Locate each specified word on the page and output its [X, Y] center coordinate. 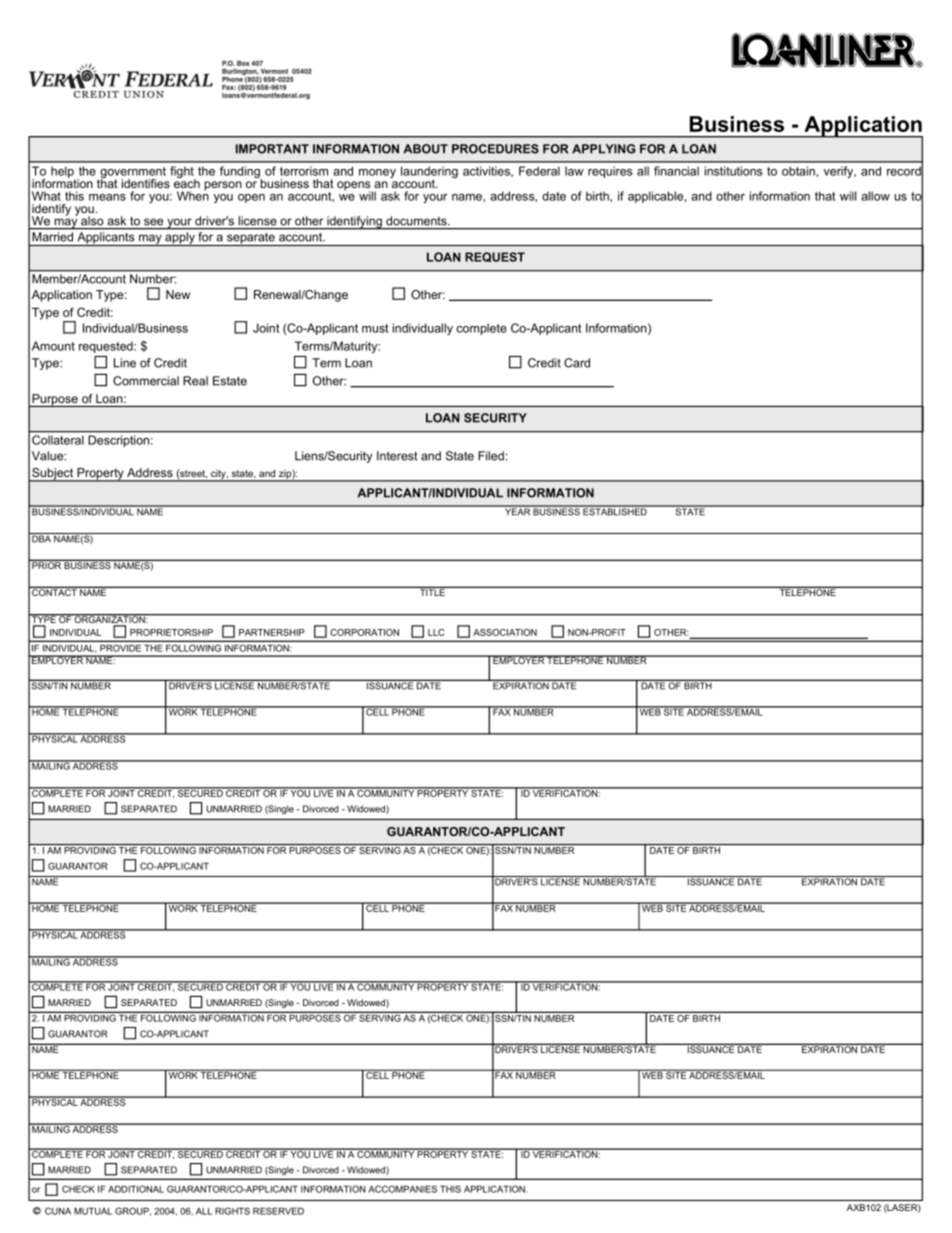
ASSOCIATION [505, 632]
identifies [146, 183]
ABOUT [425, 149]
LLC [436, 632]
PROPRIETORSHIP [171, 632]
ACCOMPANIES [402, 1189]
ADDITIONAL [136, 1189]
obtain [798, 171]
